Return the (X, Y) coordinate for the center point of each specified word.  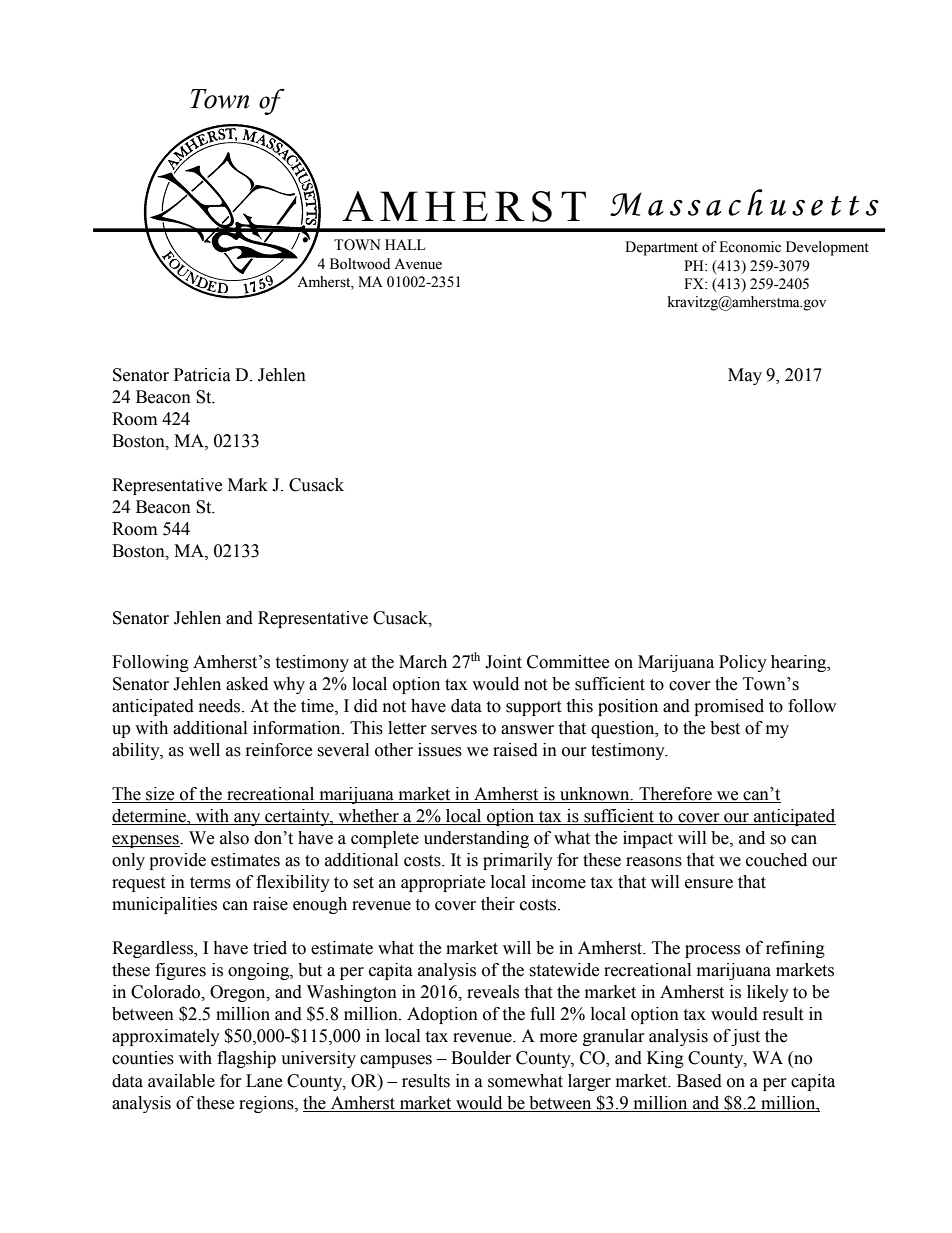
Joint (503, 662)
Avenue (418, 264)
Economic (750, 247)
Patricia (202, 375)
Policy (743, 663)
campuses (396, 1061)
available (181, 1081)
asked (247, 684)
